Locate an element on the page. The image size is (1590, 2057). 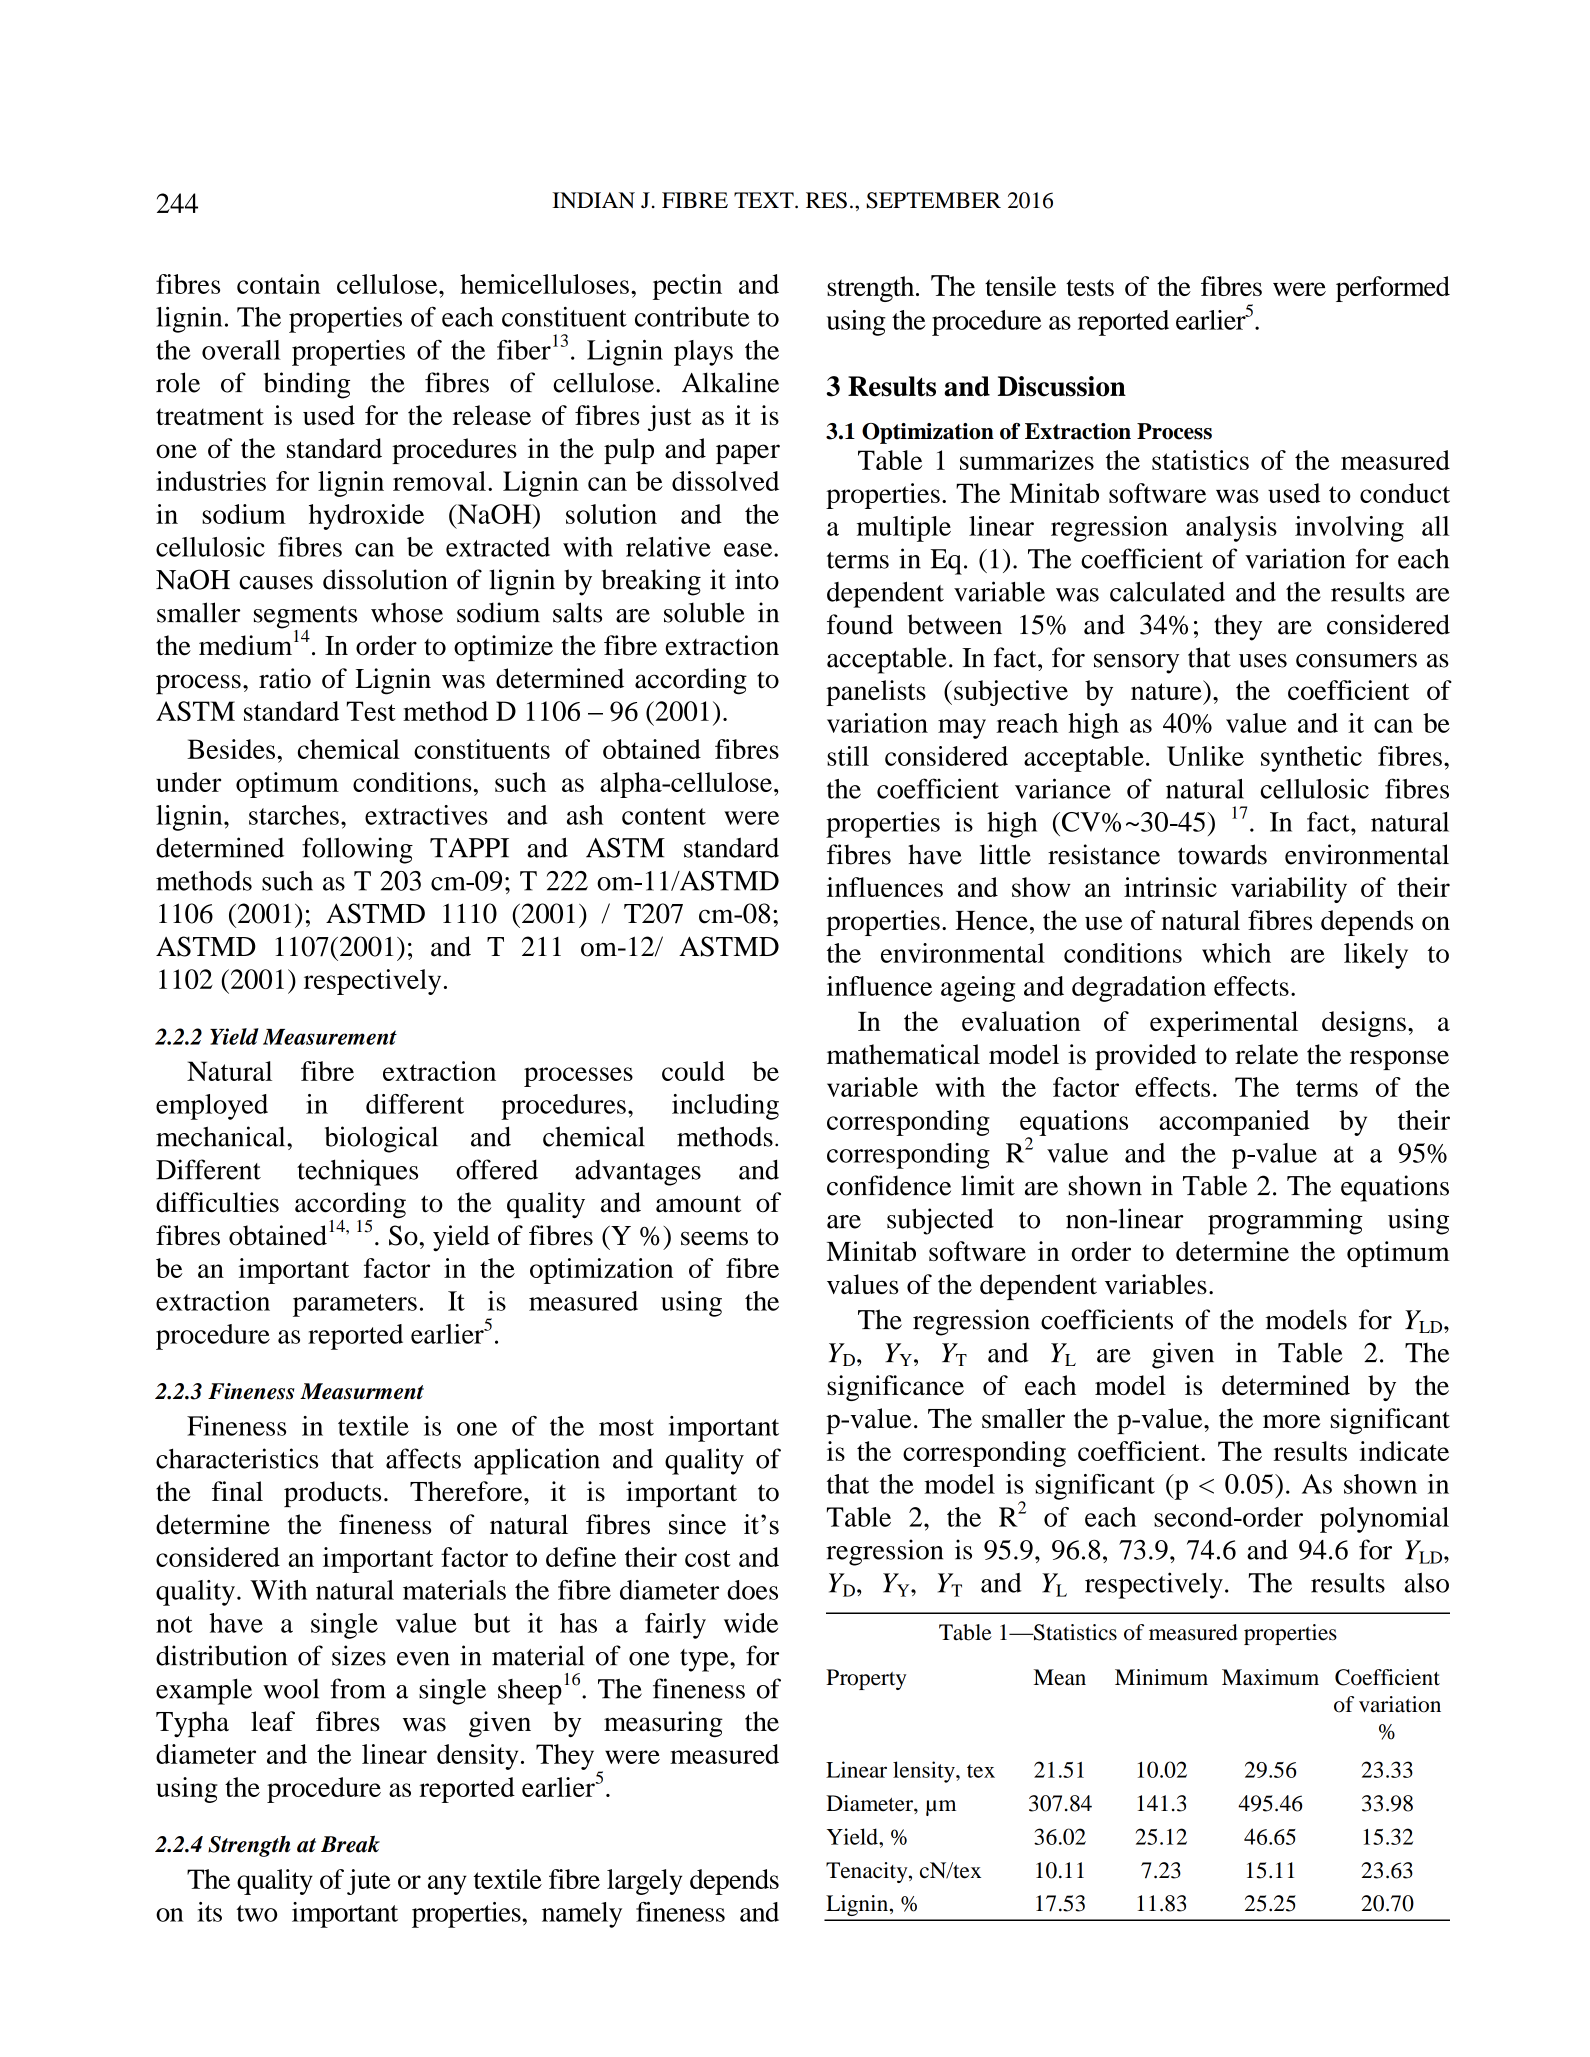
pectin is located at coordinates (687, 287).
